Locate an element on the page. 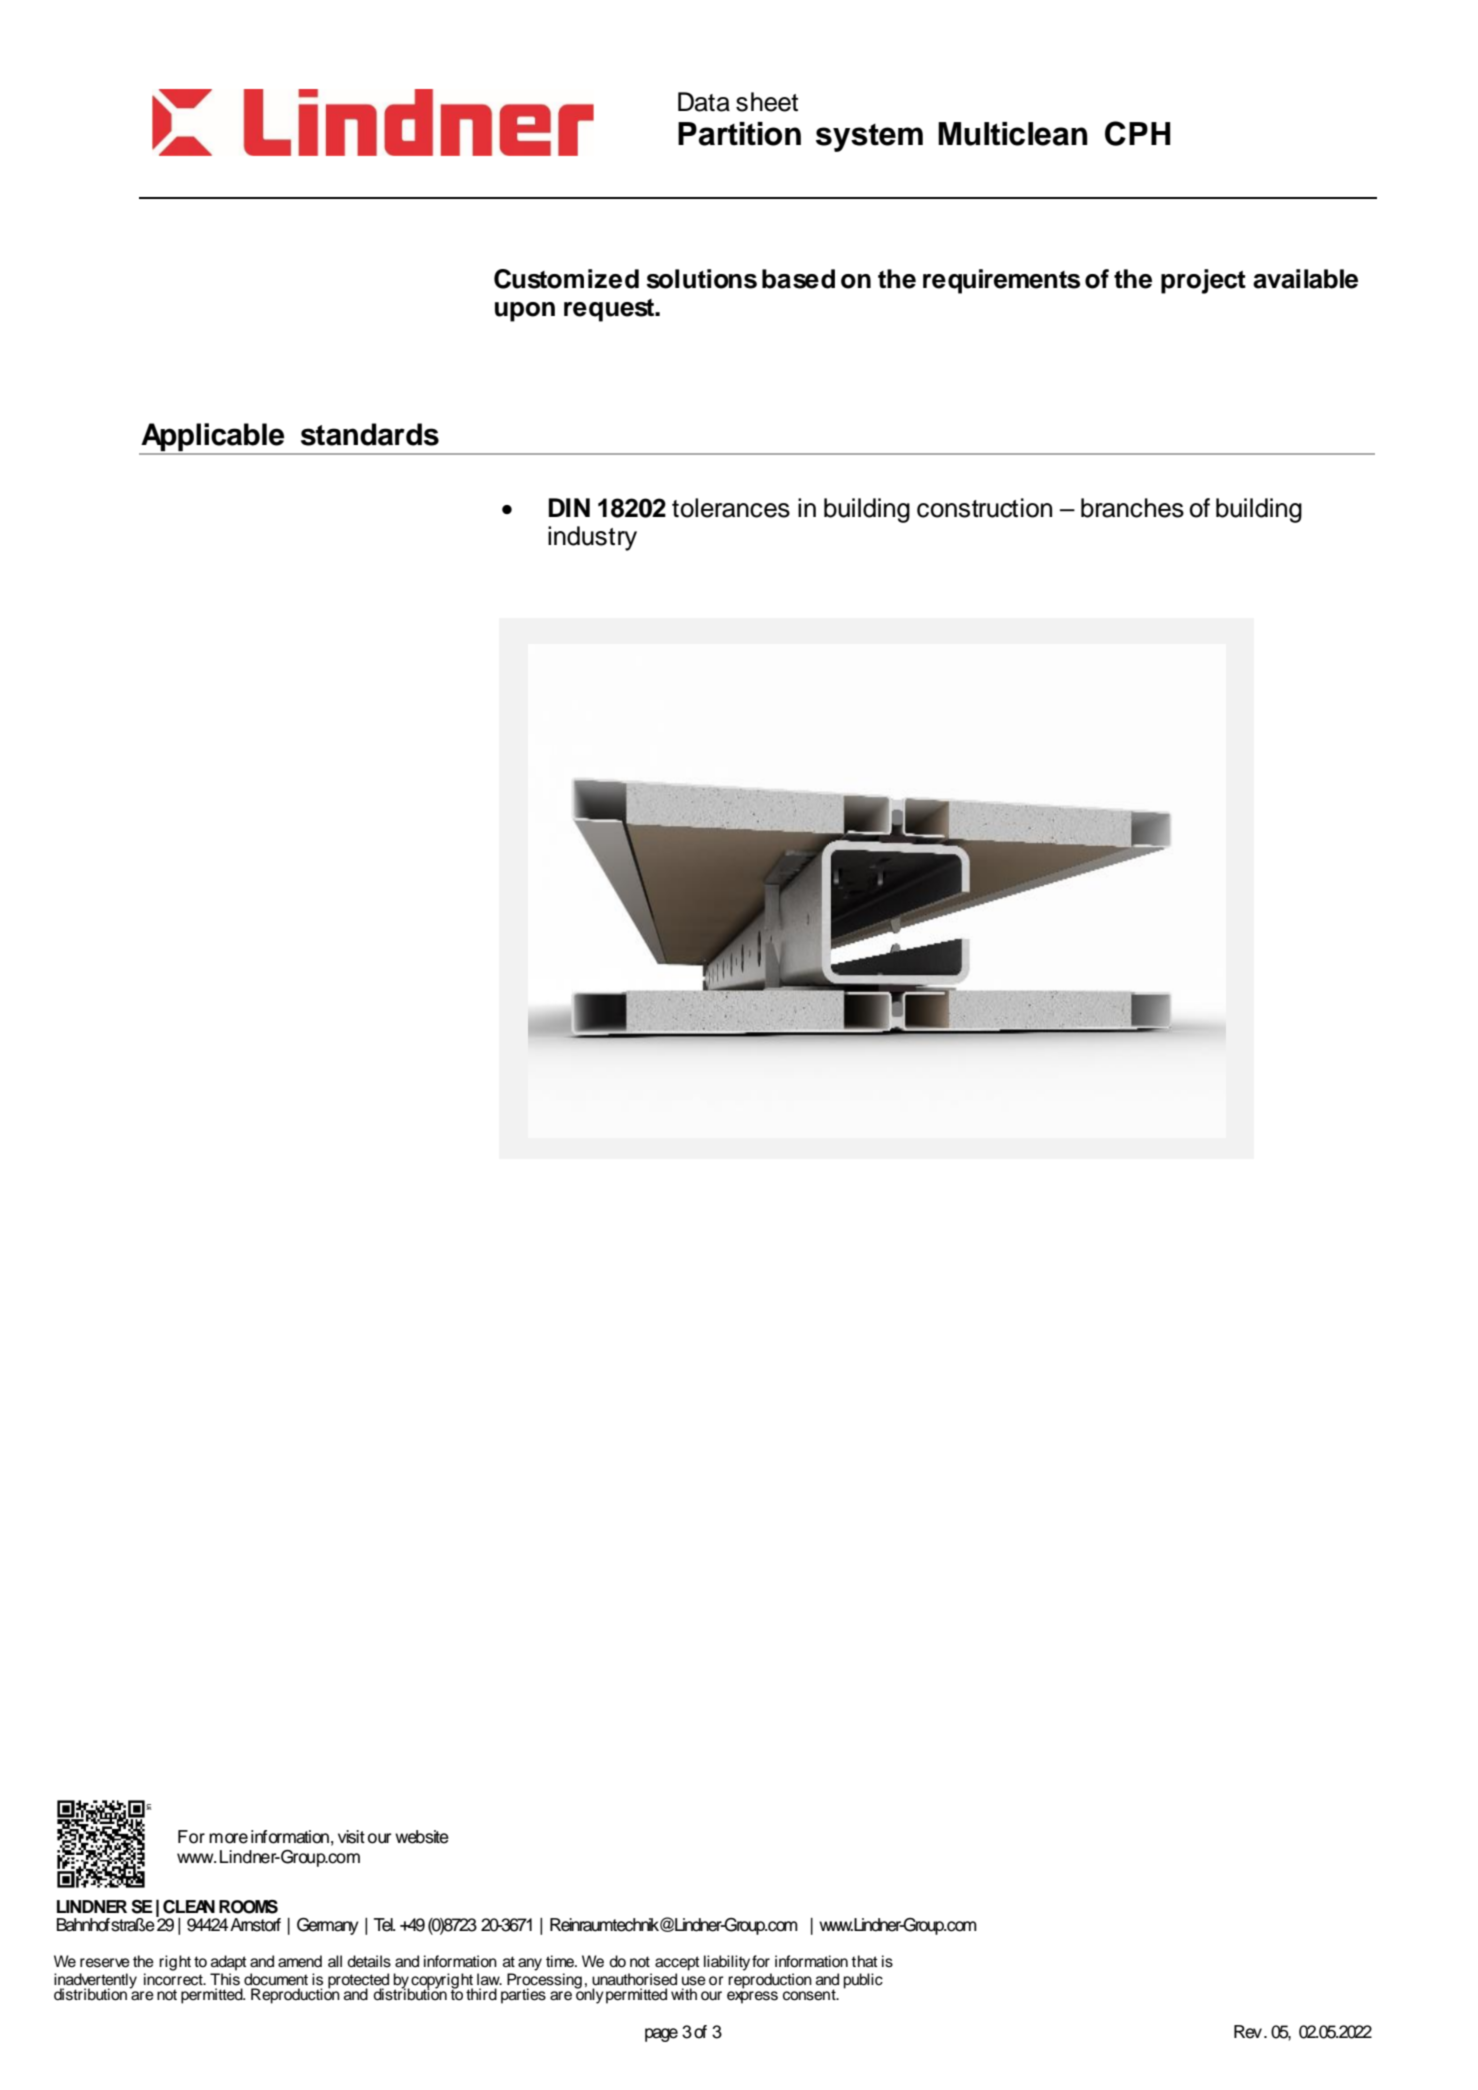 This page has height=2090, width=1478. that is located at coordinates (864, 1961).
